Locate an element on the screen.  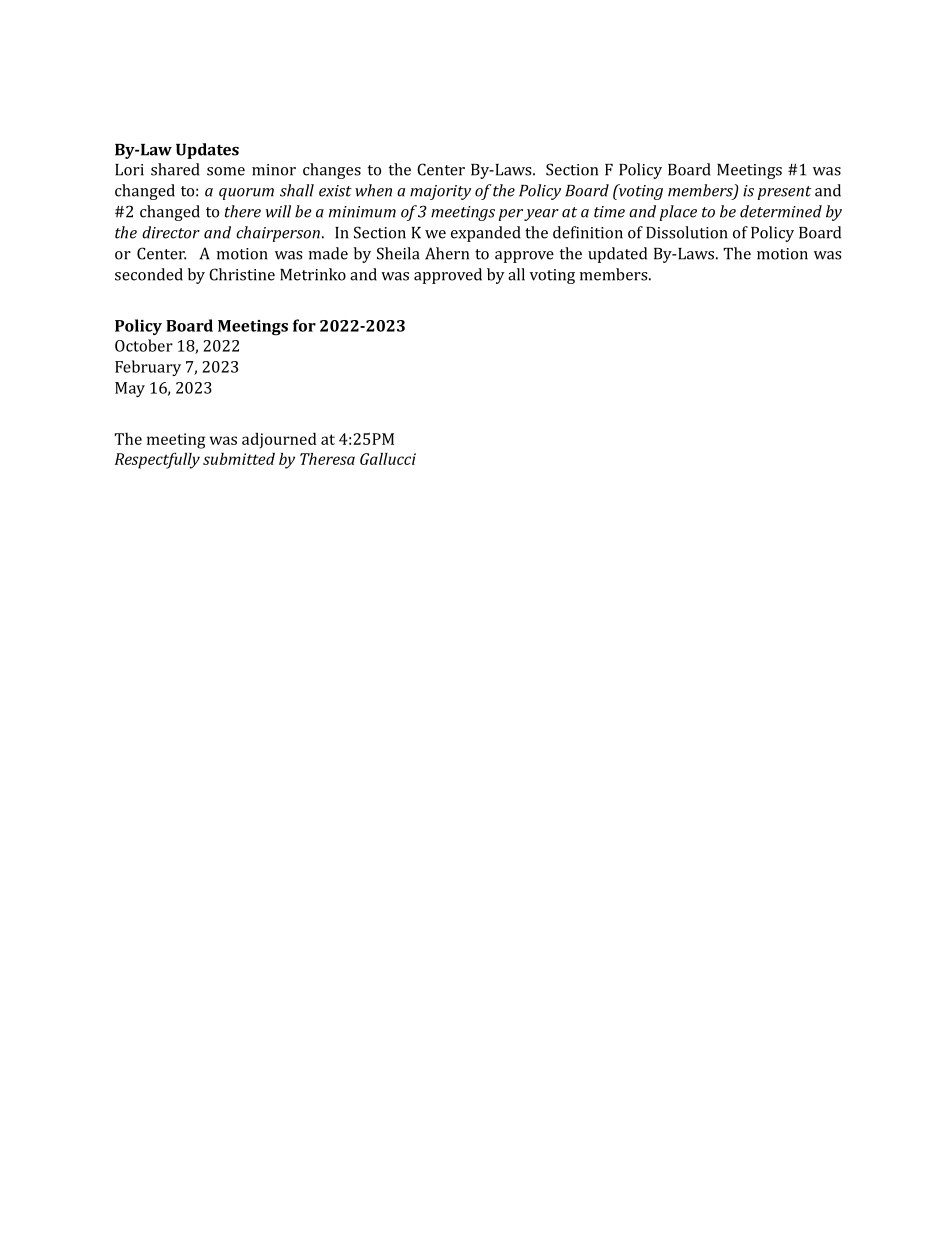
May is located at coordinates (130, 389).
